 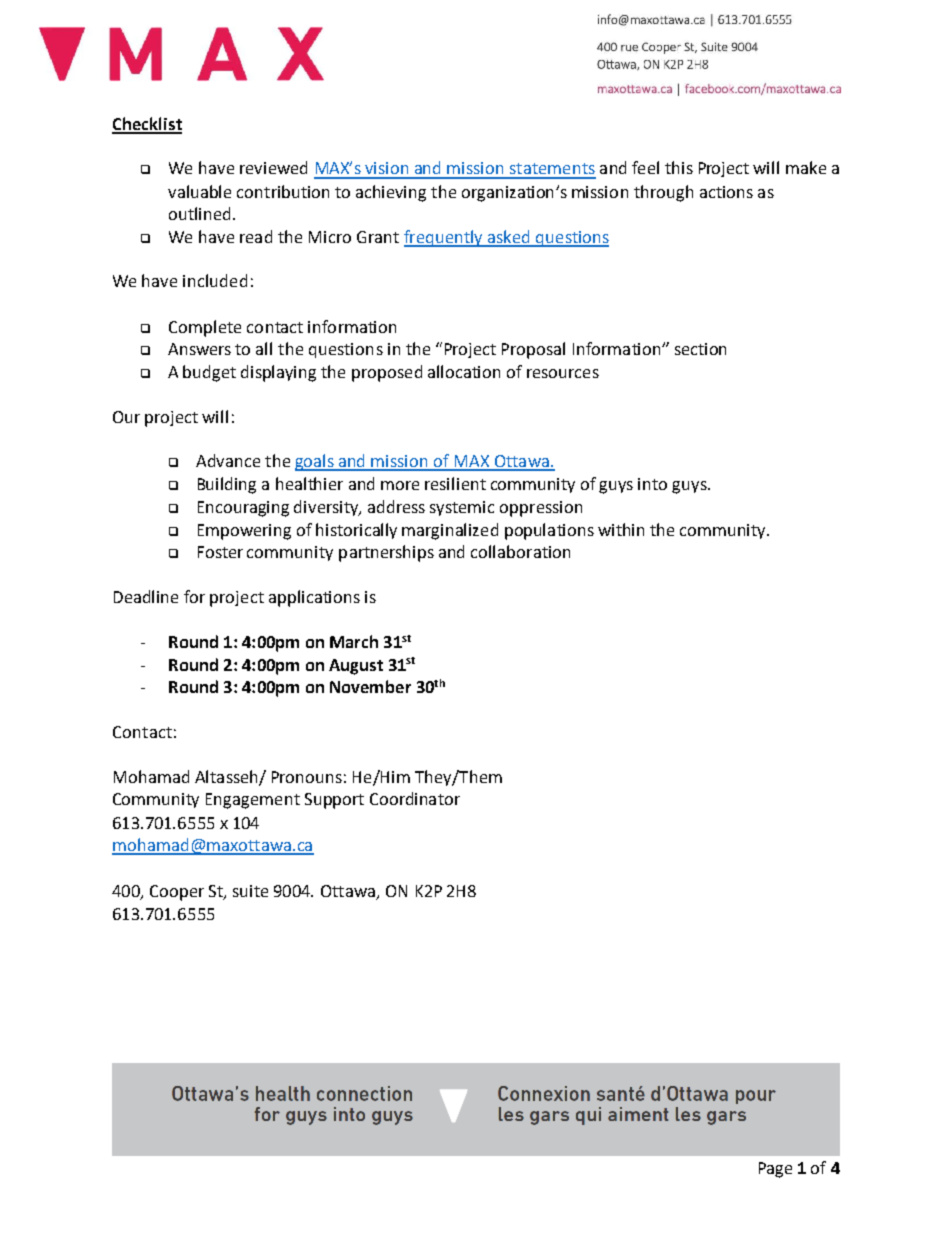 I want to click on achieving, so click(x=391, y=193).
